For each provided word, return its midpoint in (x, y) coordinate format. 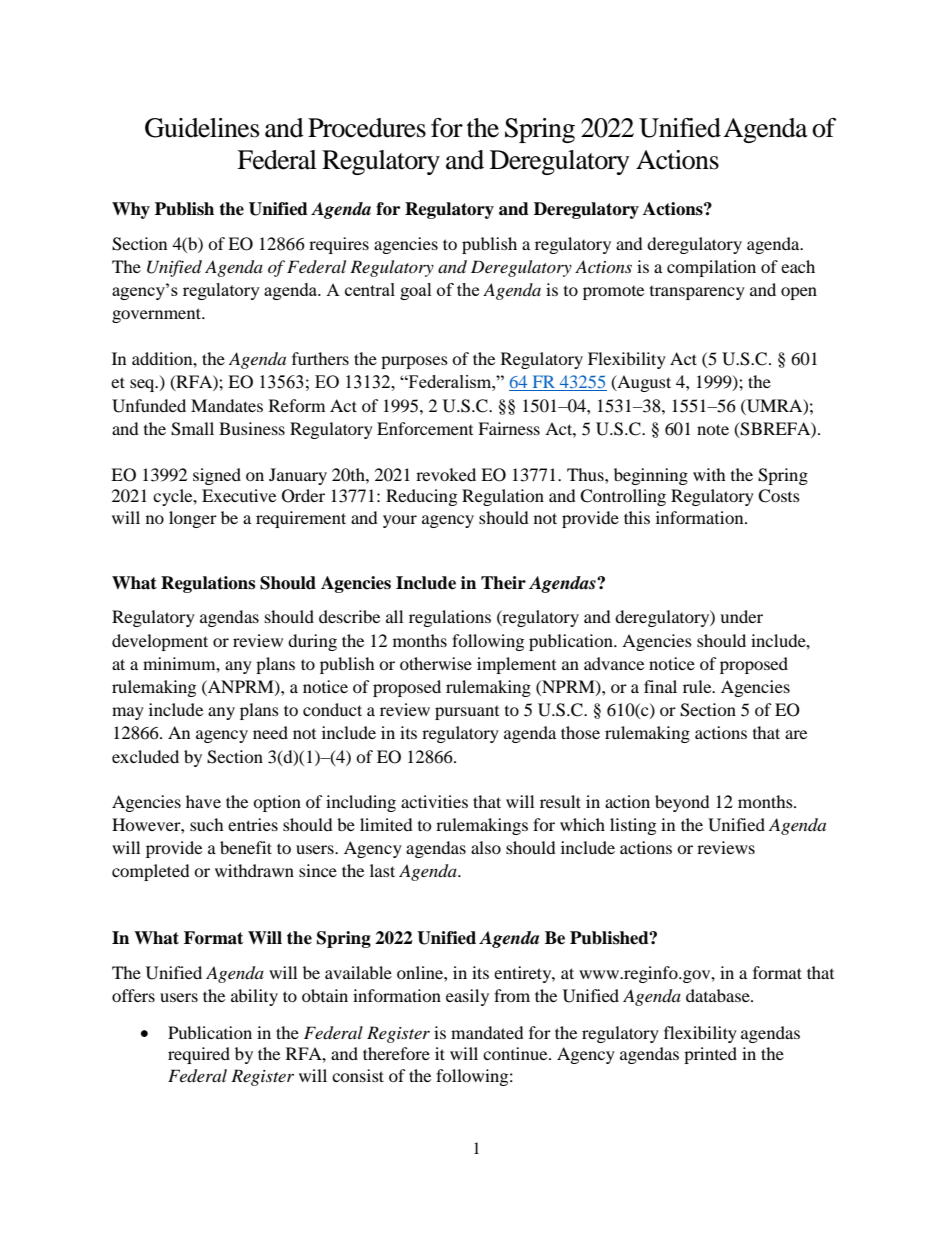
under (741, 616)
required (199, 1055)
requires (339, 245)
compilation (711, 268)
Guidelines (202, 128)
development (160, 642)
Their (503, 583)
